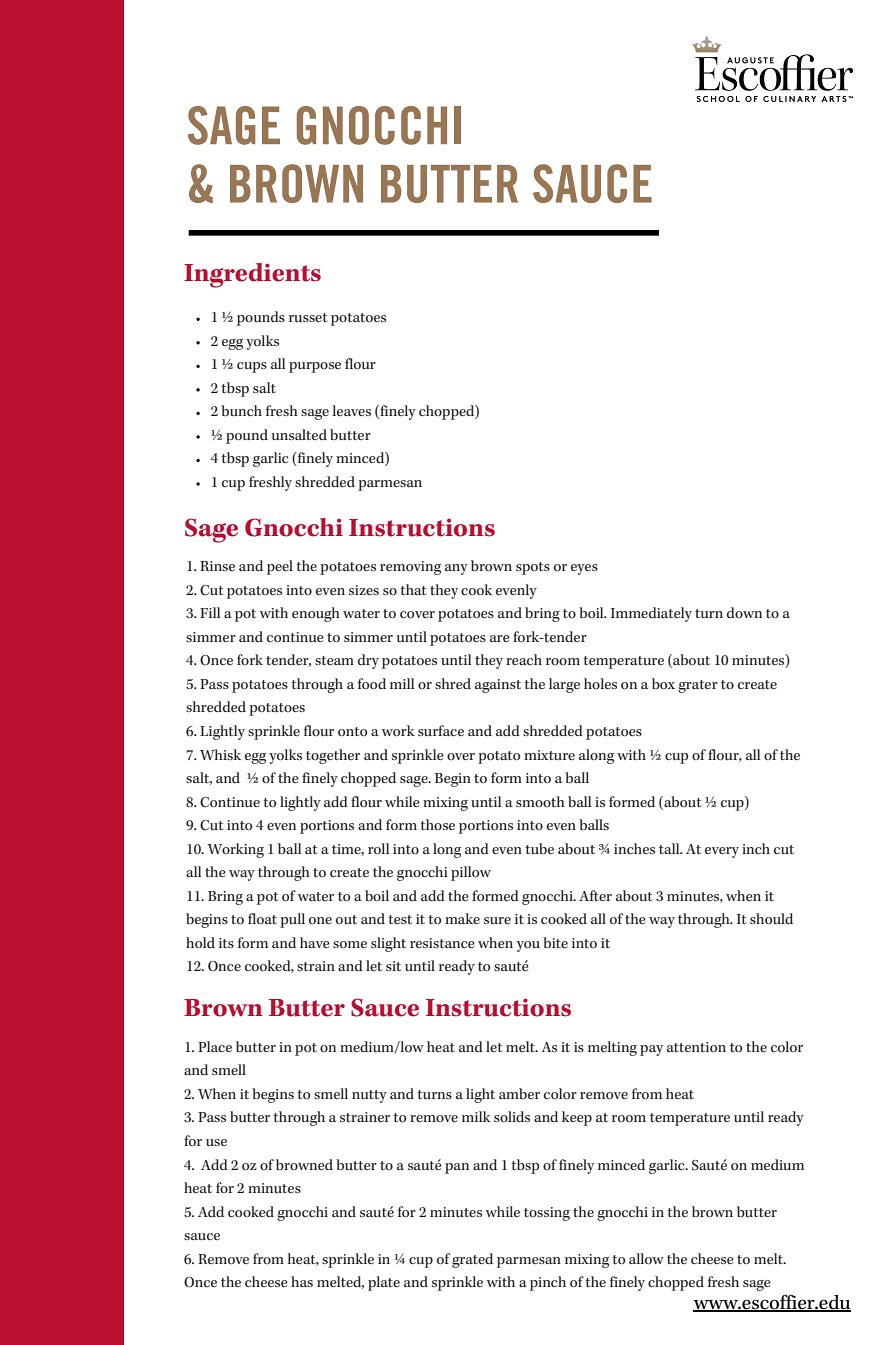 The image size is (896, 1345). What do you see at coordinates (500, 638) in the screenshot?
I see `are` at bounding box center [500, 638].
